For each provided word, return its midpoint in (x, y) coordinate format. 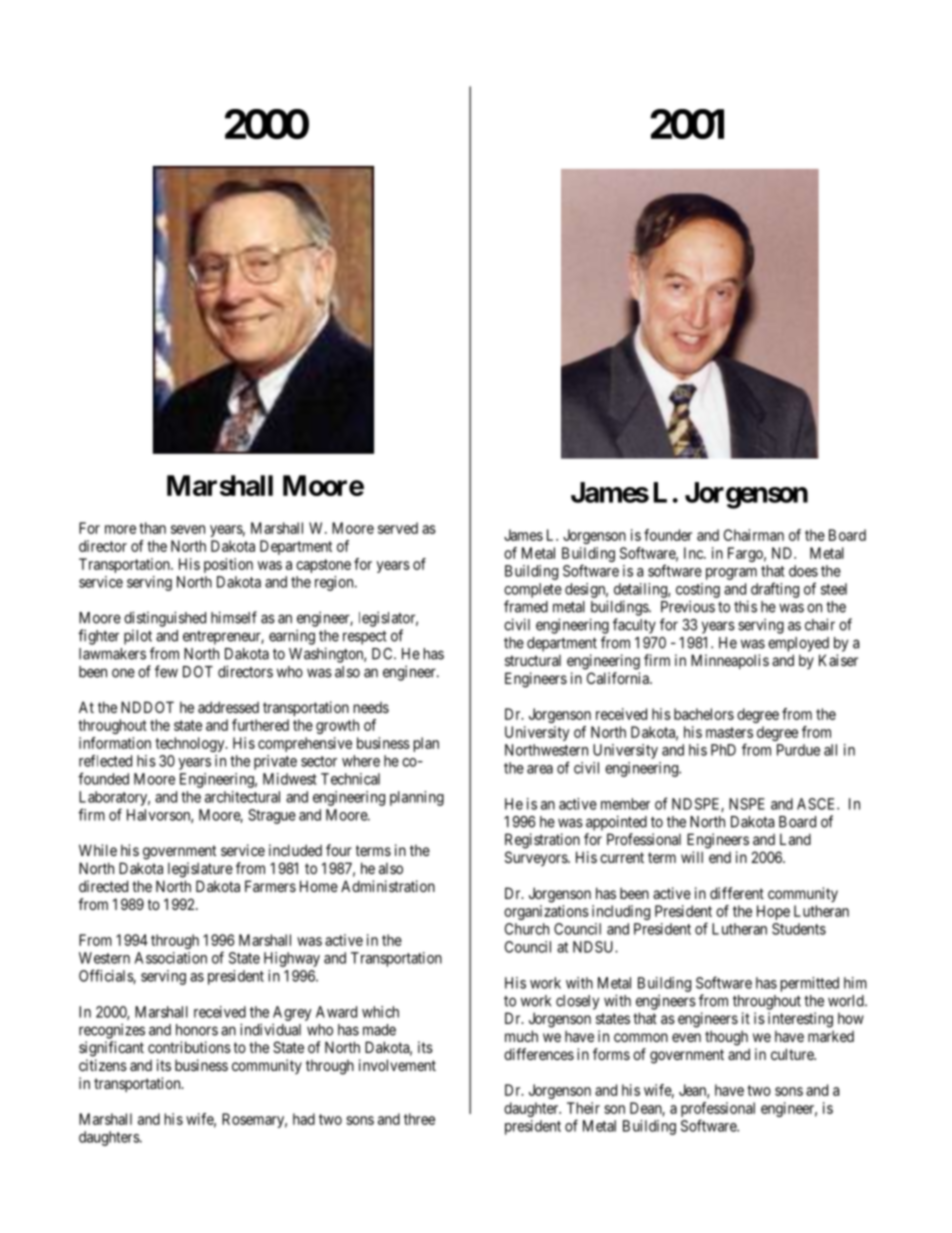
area (540, 769)
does (803, 571)
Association (171, 958)
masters (729, 732)
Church (527, 929)
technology (191, 744)
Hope (773, 912)
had (304, 1119)
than (152, 528)
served (398, 528)
